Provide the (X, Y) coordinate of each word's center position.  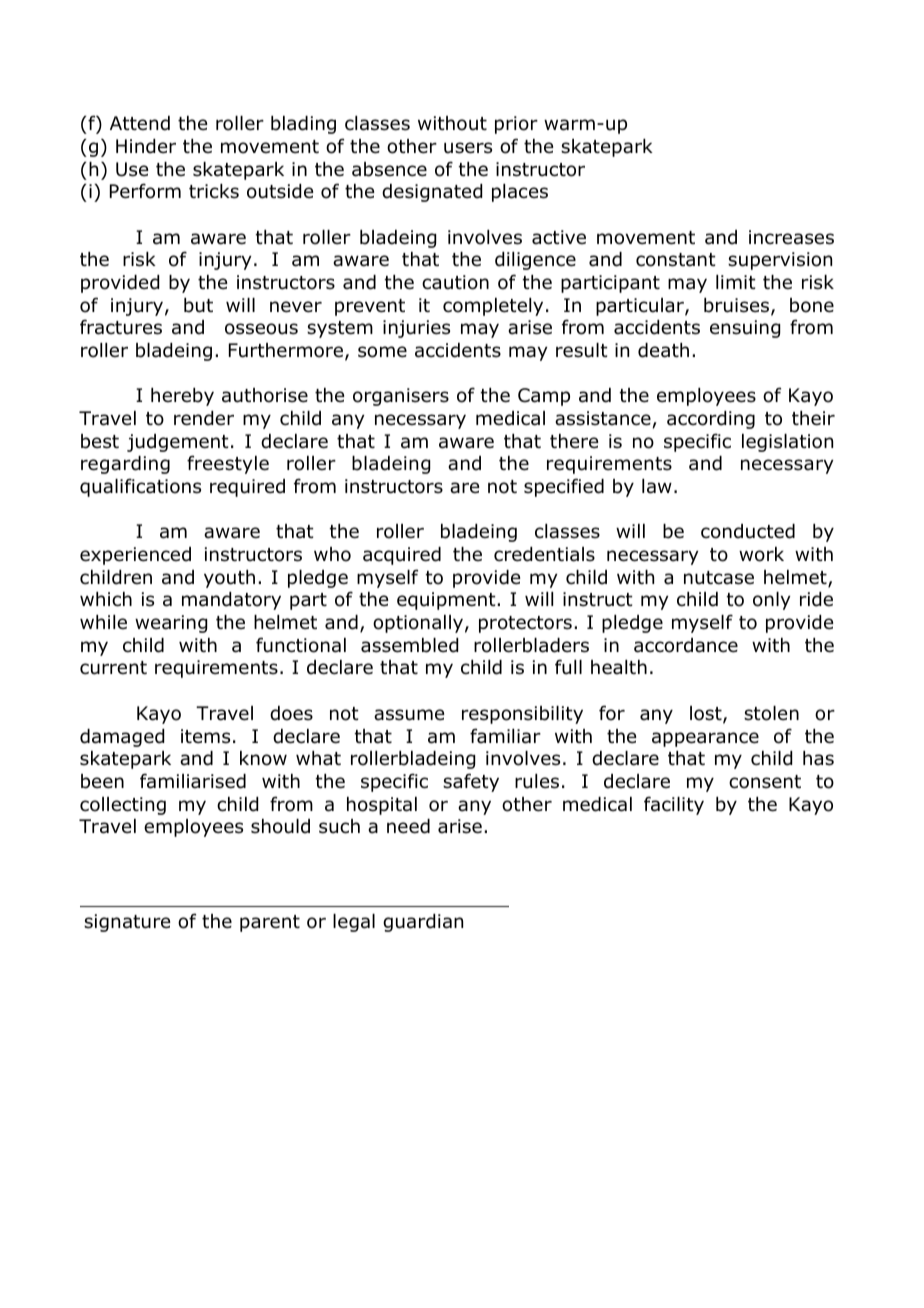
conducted (748, 531)
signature (127, 923)
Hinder (146, 146)
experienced (135, 556)
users (468, 148)
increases (791, 237)
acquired (402, 556)
